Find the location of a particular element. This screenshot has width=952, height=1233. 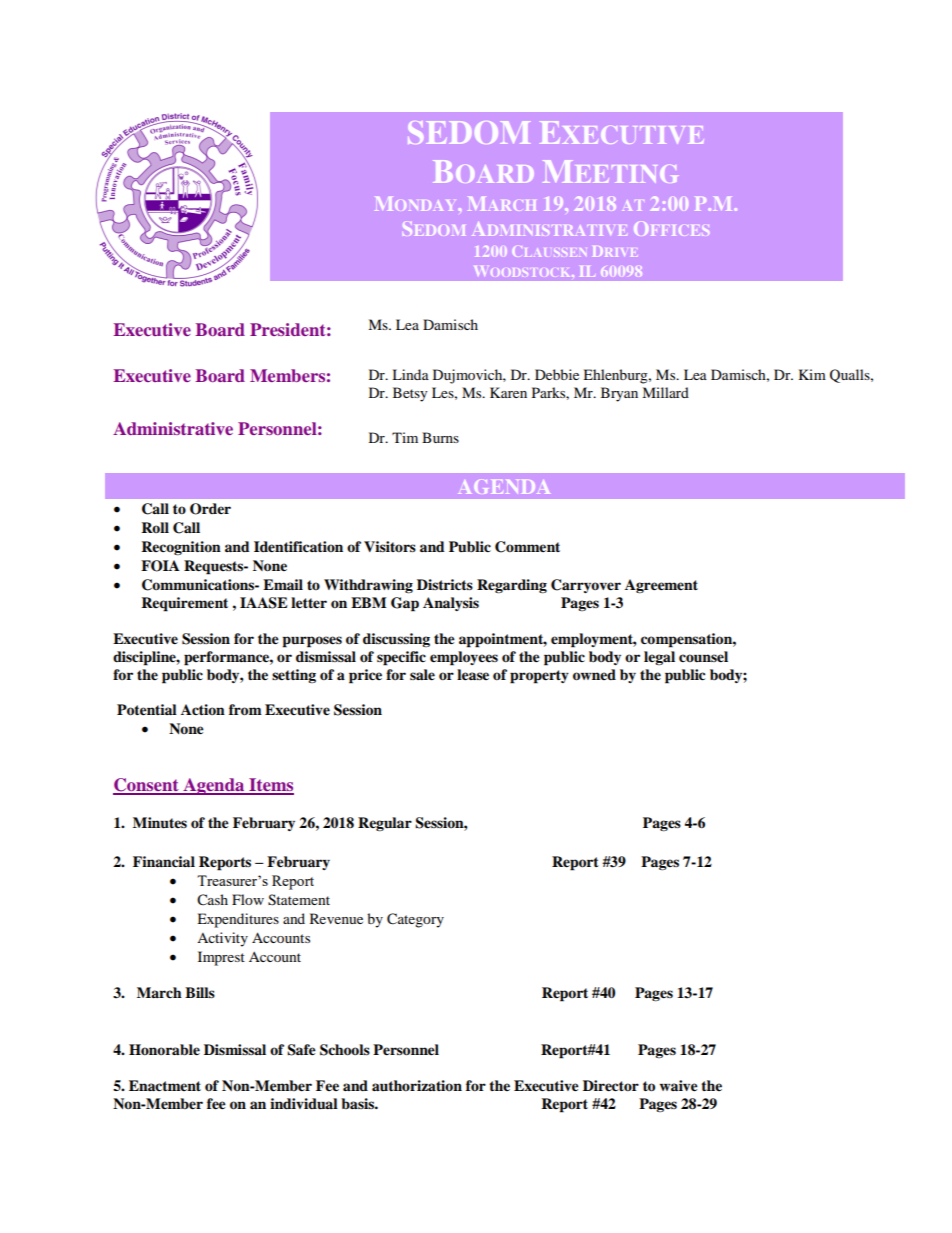

authorization is located at coordinates (417, 1086).
